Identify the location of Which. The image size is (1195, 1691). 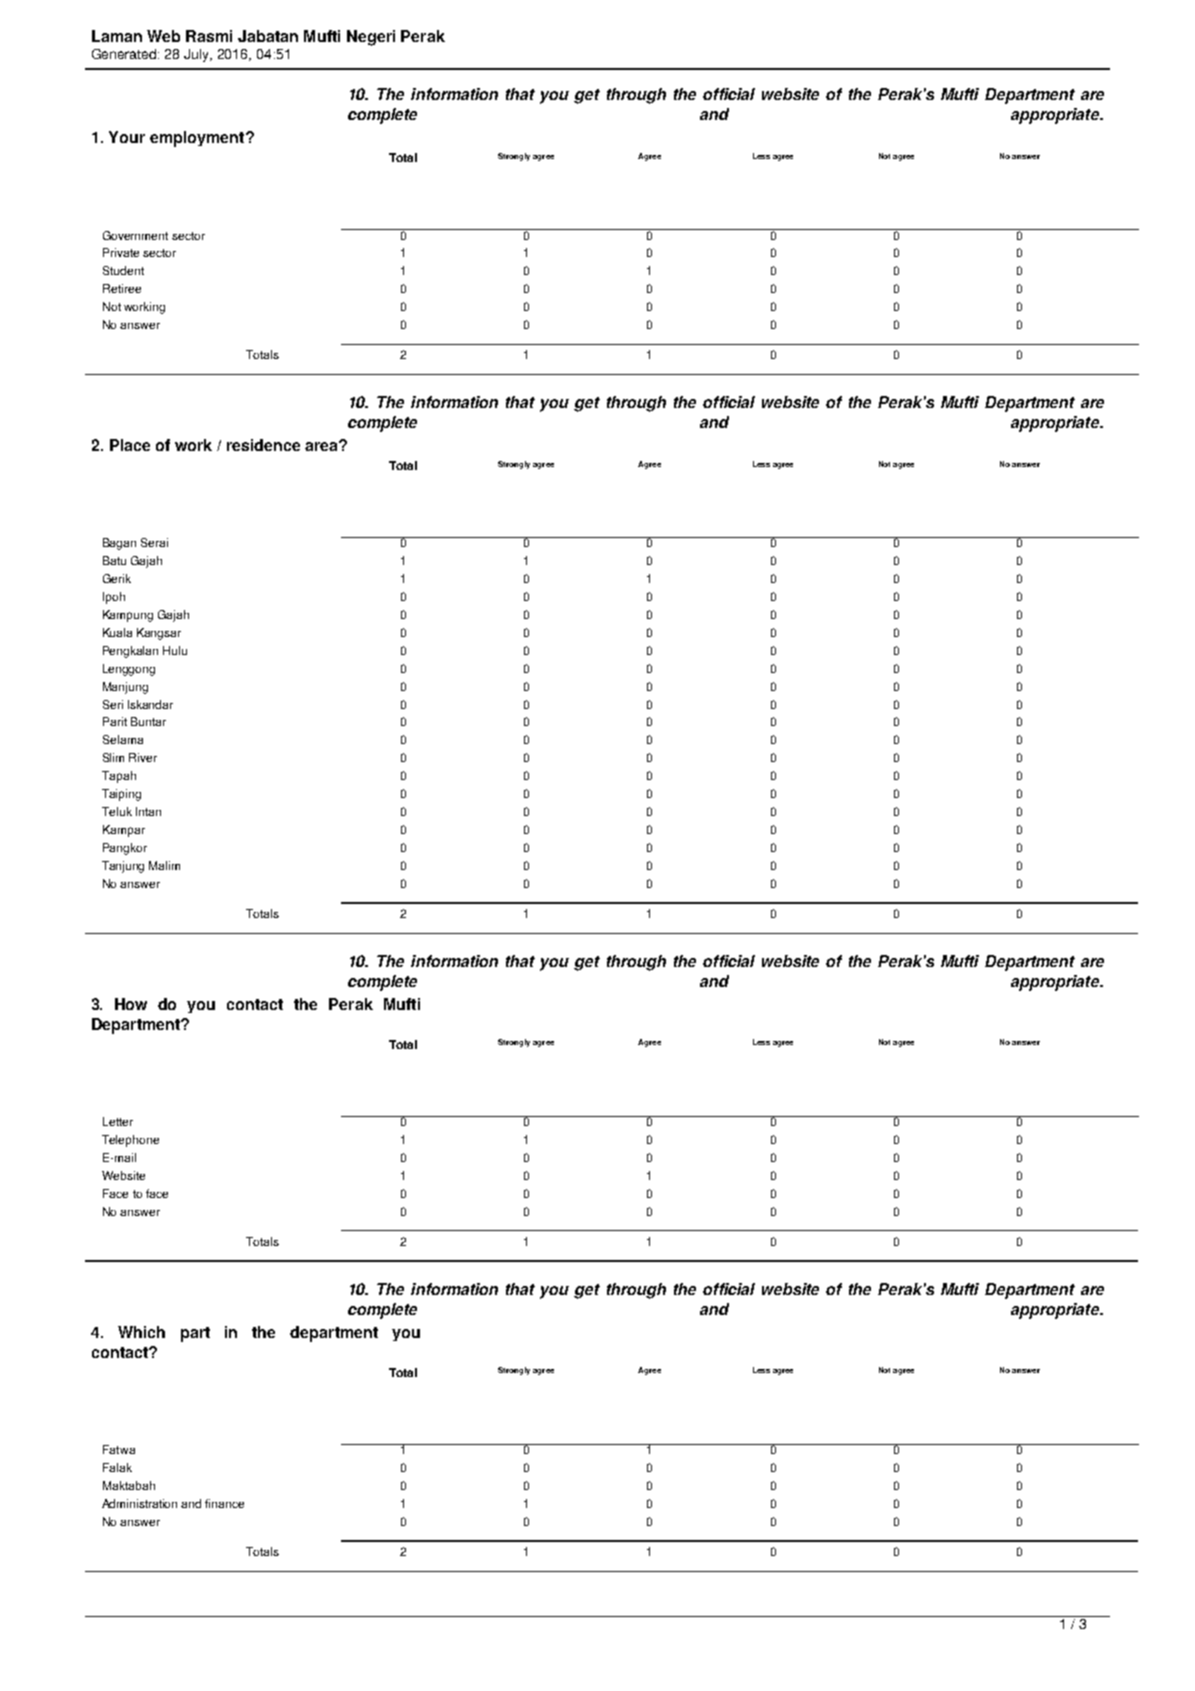
(141, 1332).
